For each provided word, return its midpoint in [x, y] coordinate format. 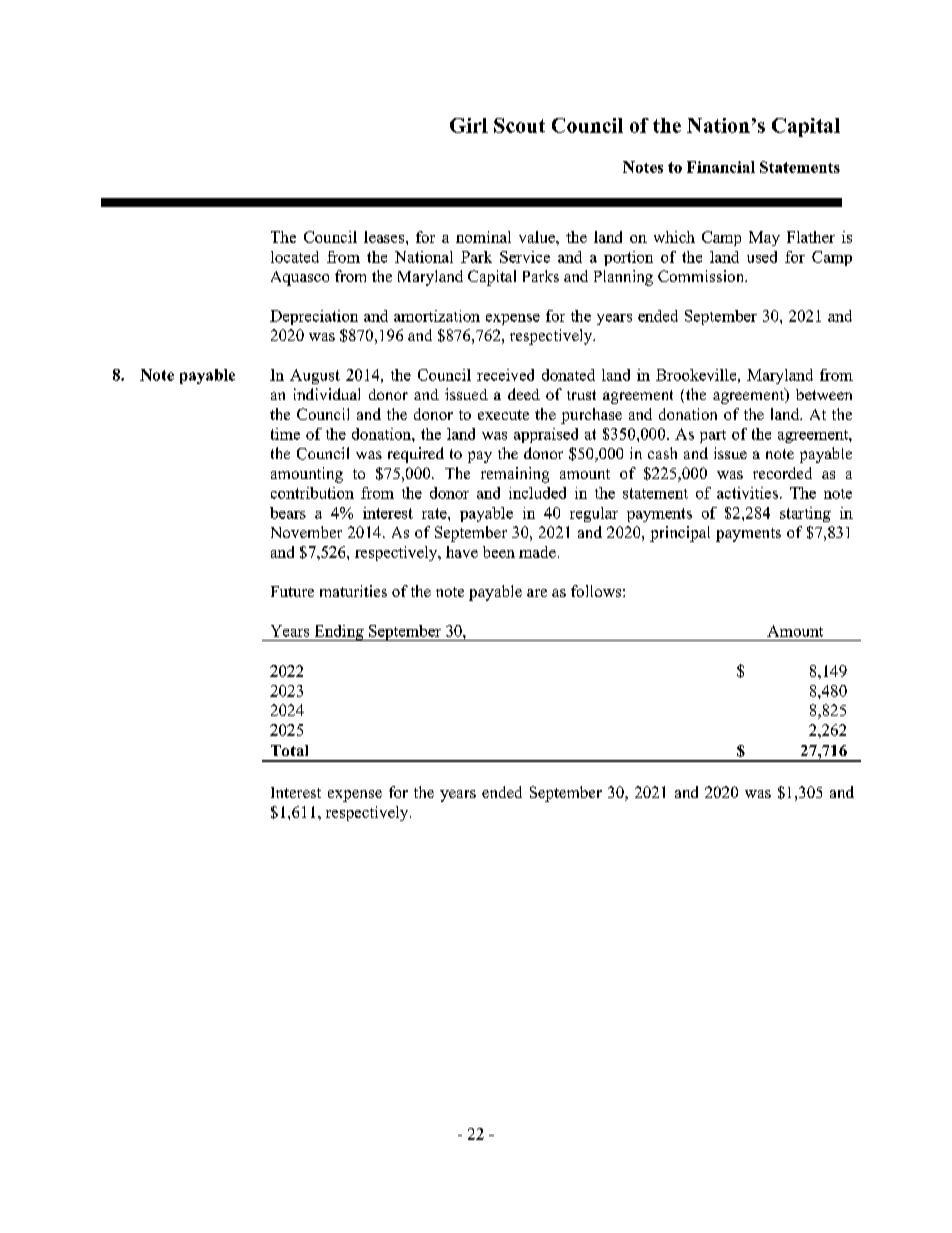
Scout [519, 125]
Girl [469, 125]
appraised [546, 435]
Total [289, 750]
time [285, 434]
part [713, 436]
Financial [721, 167]
